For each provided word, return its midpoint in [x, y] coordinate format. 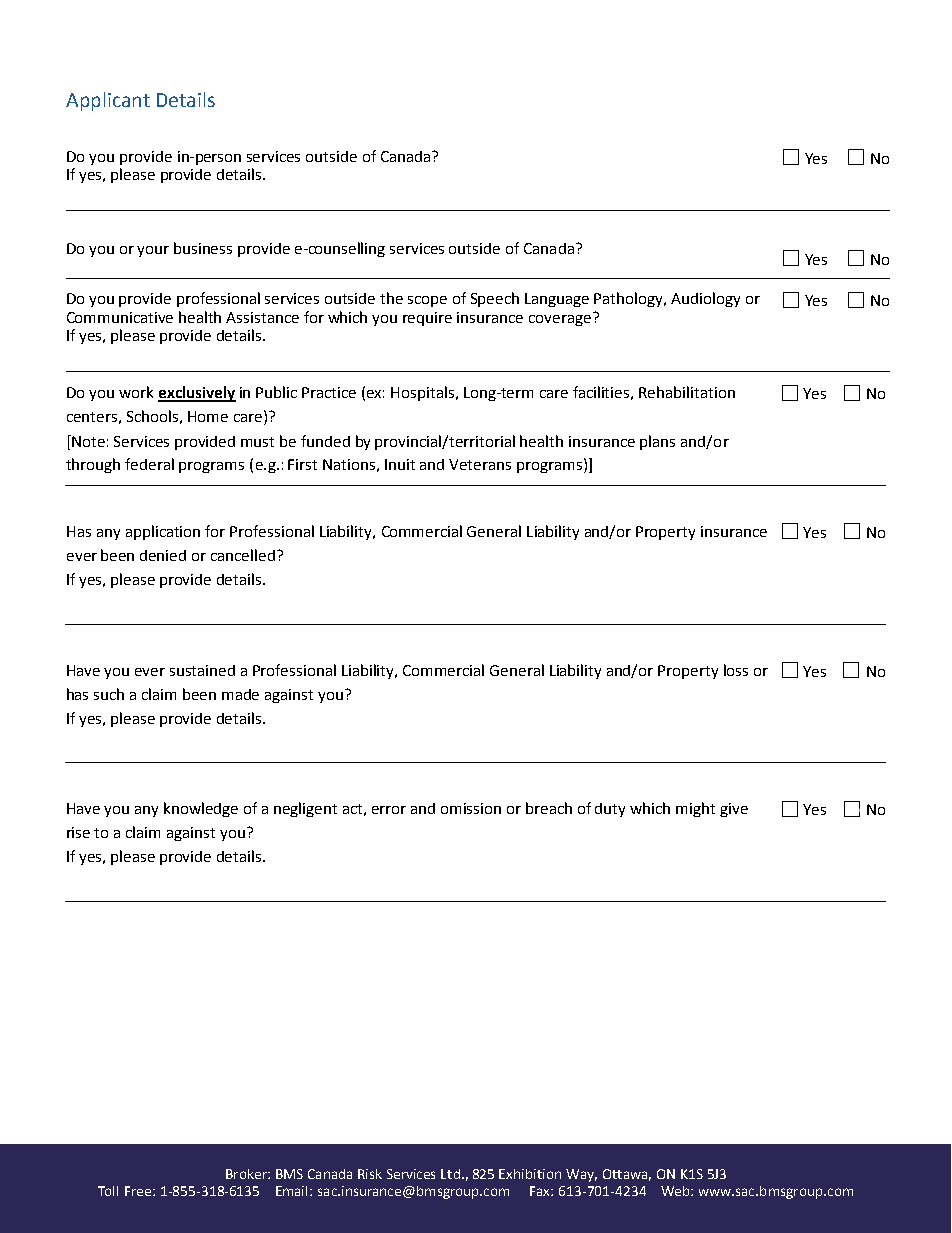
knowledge [201, 809]
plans [657, 442]
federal [149, 464]
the [391, 298]
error [389, 810]
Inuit [400, 464]
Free [139, 1191]
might [695, 809]
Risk [370, 1174]
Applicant [108, 101]
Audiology [705, 299]
